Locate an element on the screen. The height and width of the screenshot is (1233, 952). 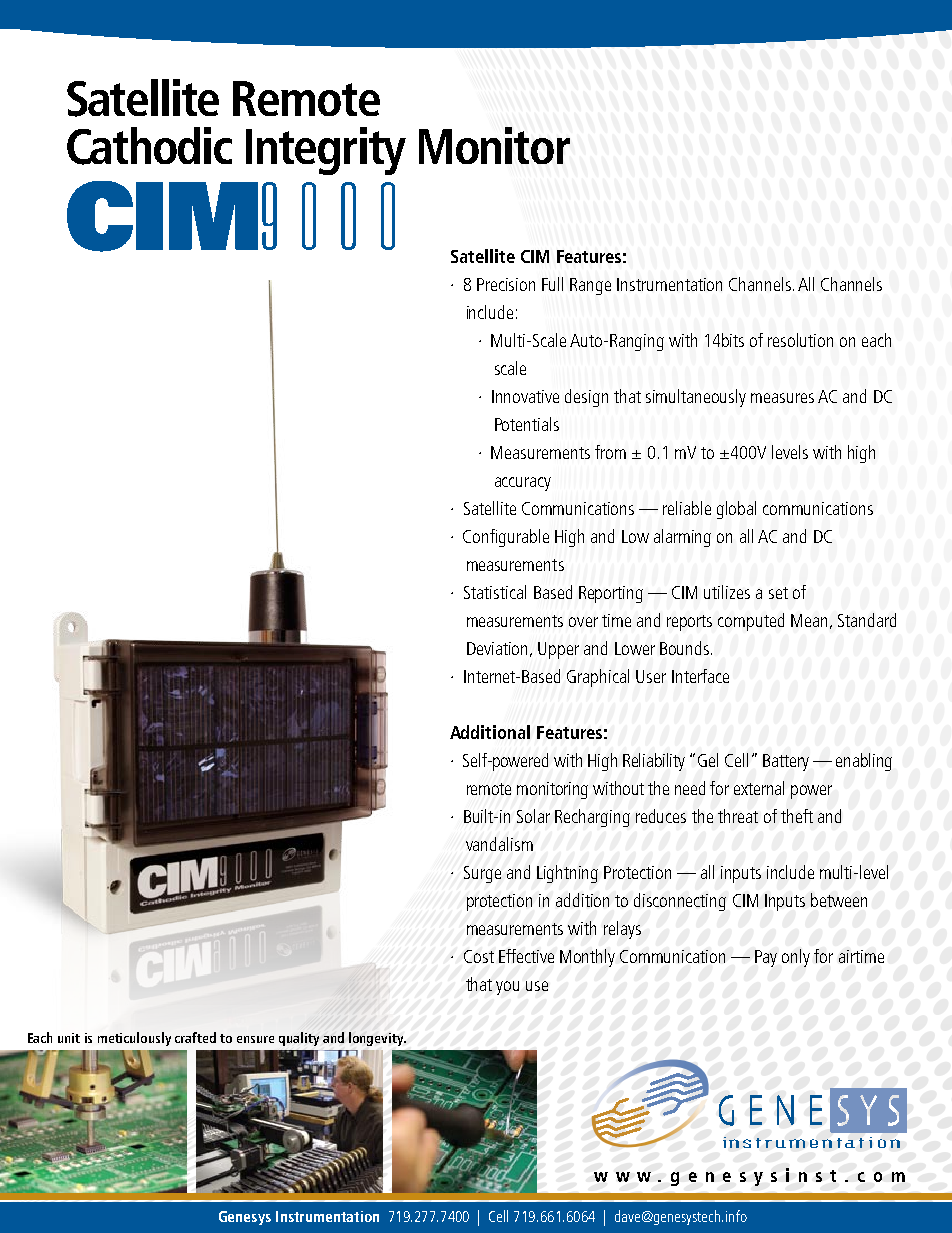
Range is located at coordinates (590, 286).
